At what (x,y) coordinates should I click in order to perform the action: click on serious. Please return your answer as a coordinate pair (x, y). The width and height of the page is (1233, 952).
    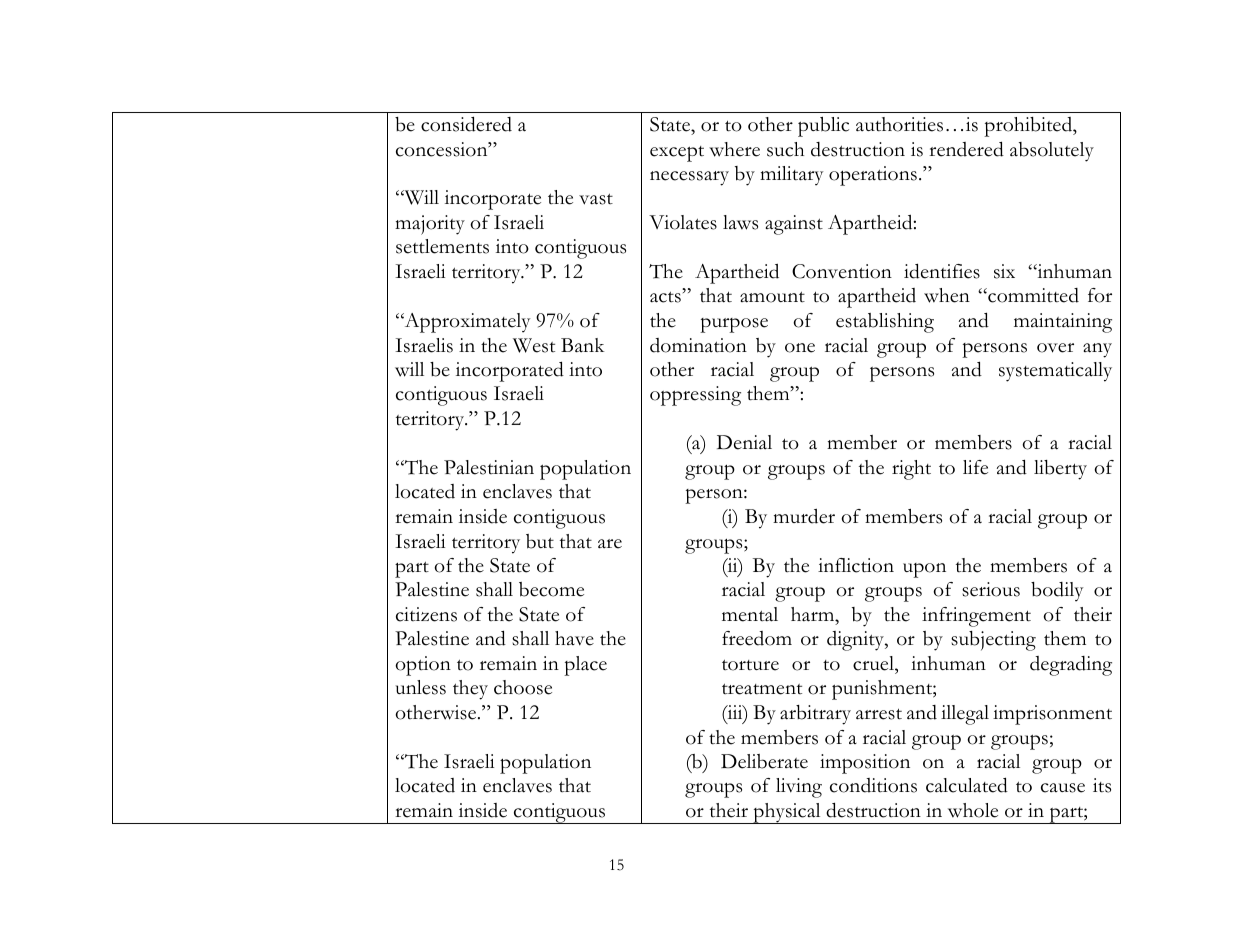
    Looking at the image, I should click on (991, 589).
